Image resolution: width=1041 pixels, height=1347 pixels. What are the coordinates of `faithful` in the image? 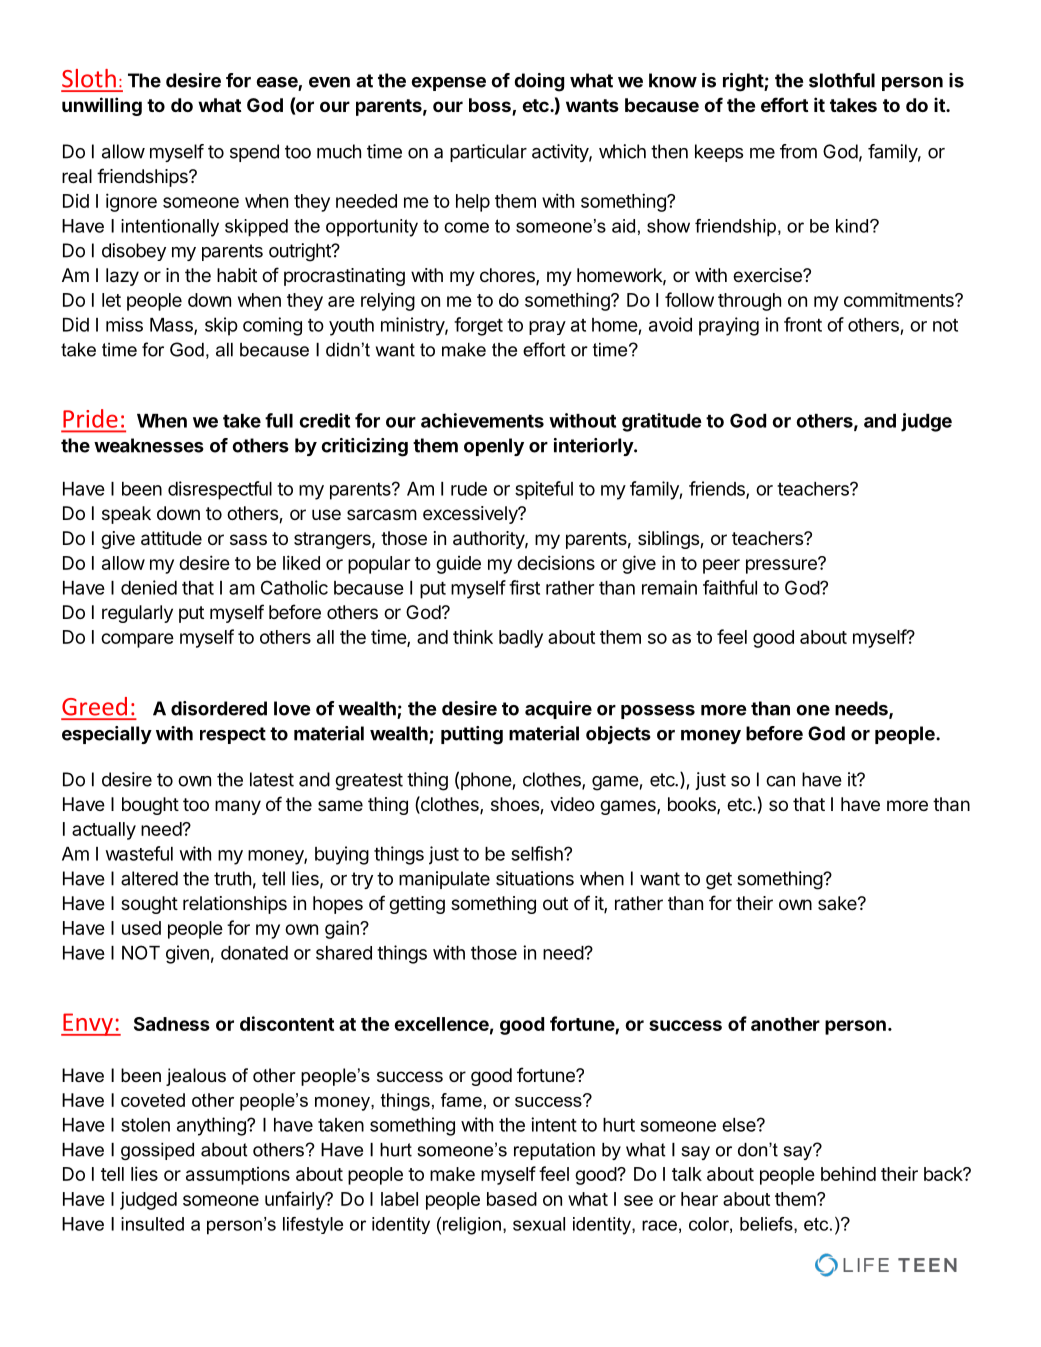 It's located at (730, 587).
